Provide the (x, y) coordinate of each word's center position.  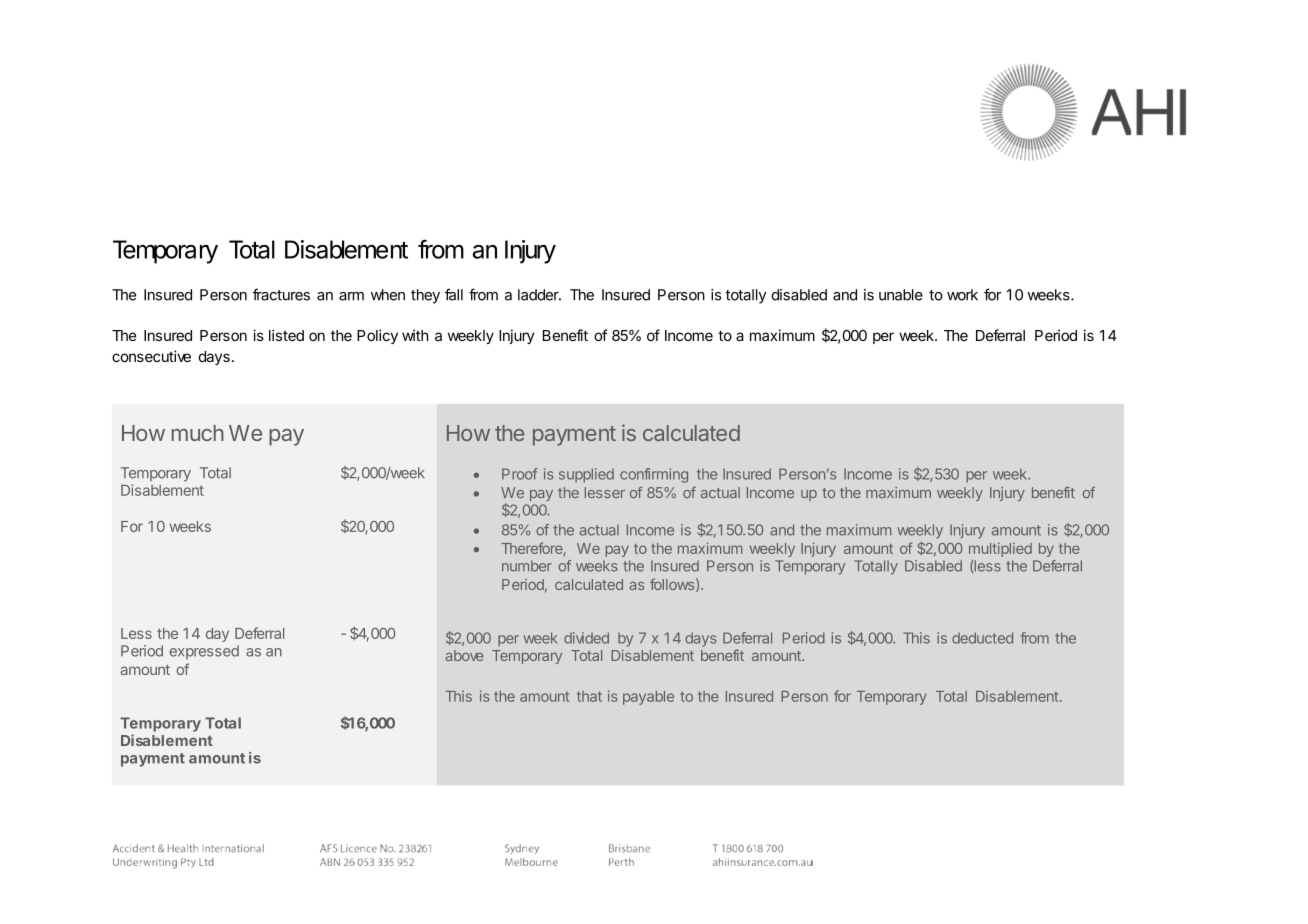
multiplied (1000, 549)
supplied (586, 475)
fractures (281, 294)
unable (901, 295)
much (198, 433)
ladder (539, 295)
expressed (204, 652)
